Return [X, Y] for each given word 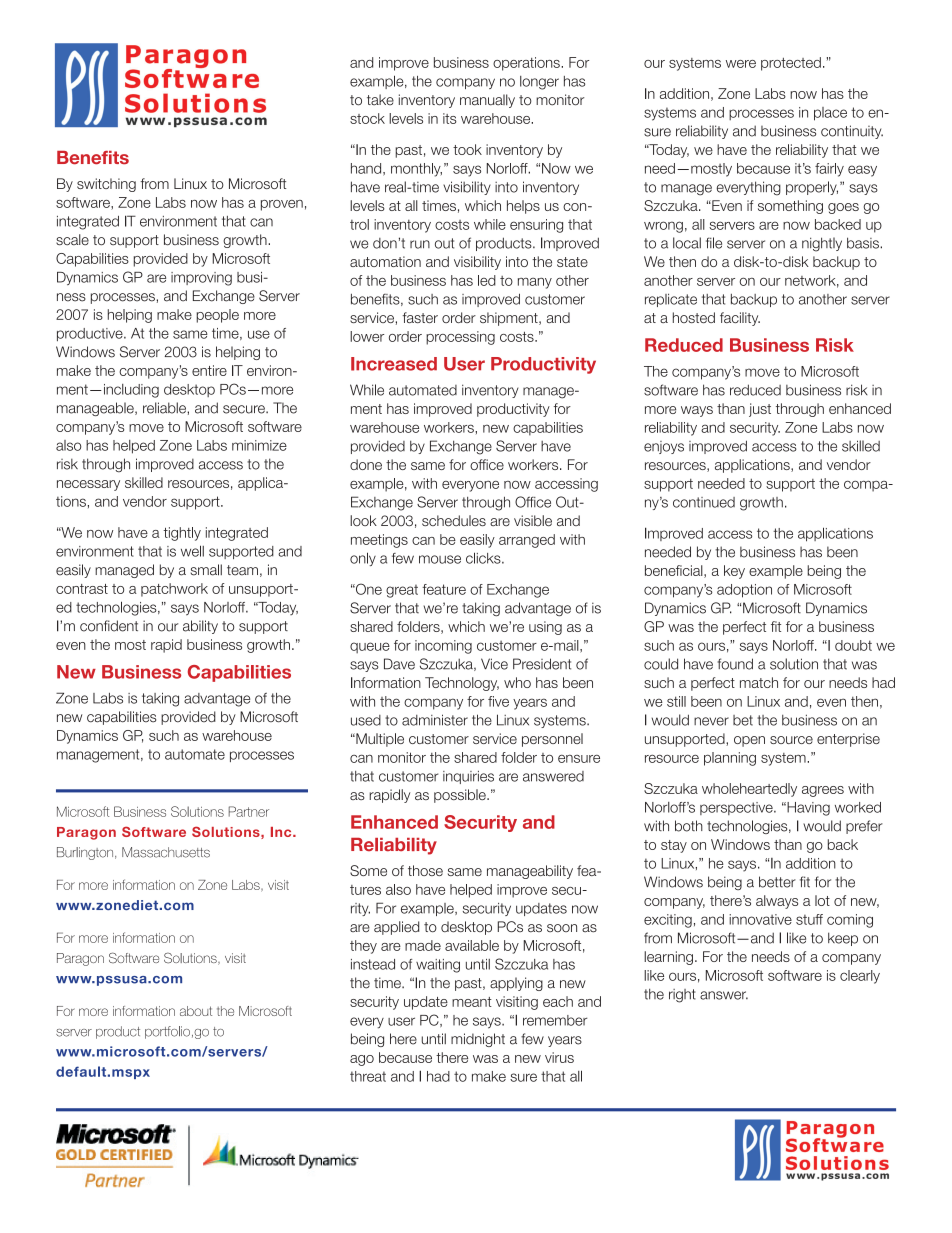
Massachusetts [166, 852]
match [759, 682]
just [760, 410]
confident [109, 626]
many [535, 283]
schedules [454, 520]
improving [201, 279]
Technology [462, 684]
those [425, 870]
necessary [88, 485]
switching [106, 185]
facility [740, 319]
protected [791, 64]
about [196, 1011]
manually [487, 101]
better [777, 882]
